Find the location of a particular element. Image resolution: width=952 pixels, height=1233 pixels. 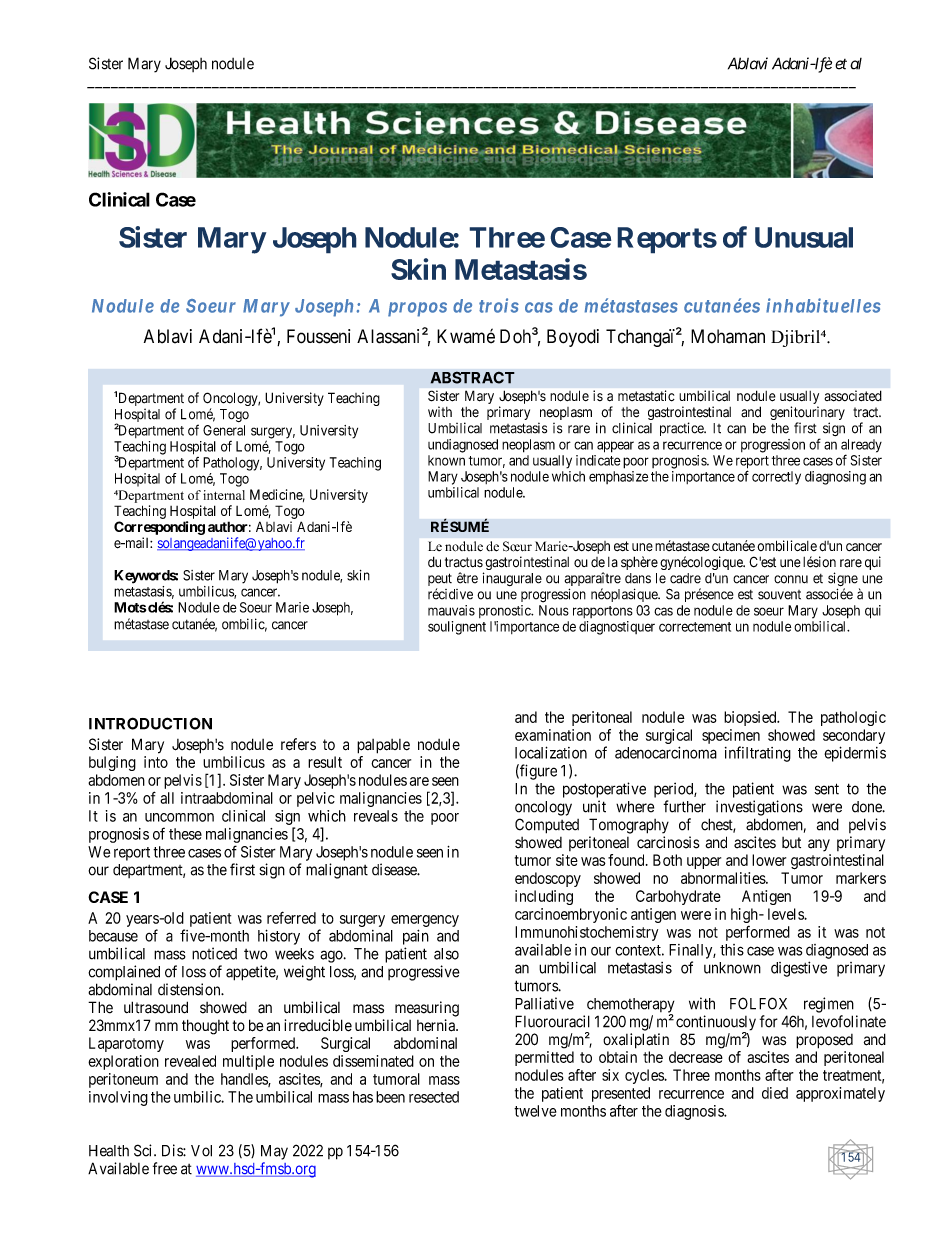

Corresponding is located at coordinates (159, 528).
